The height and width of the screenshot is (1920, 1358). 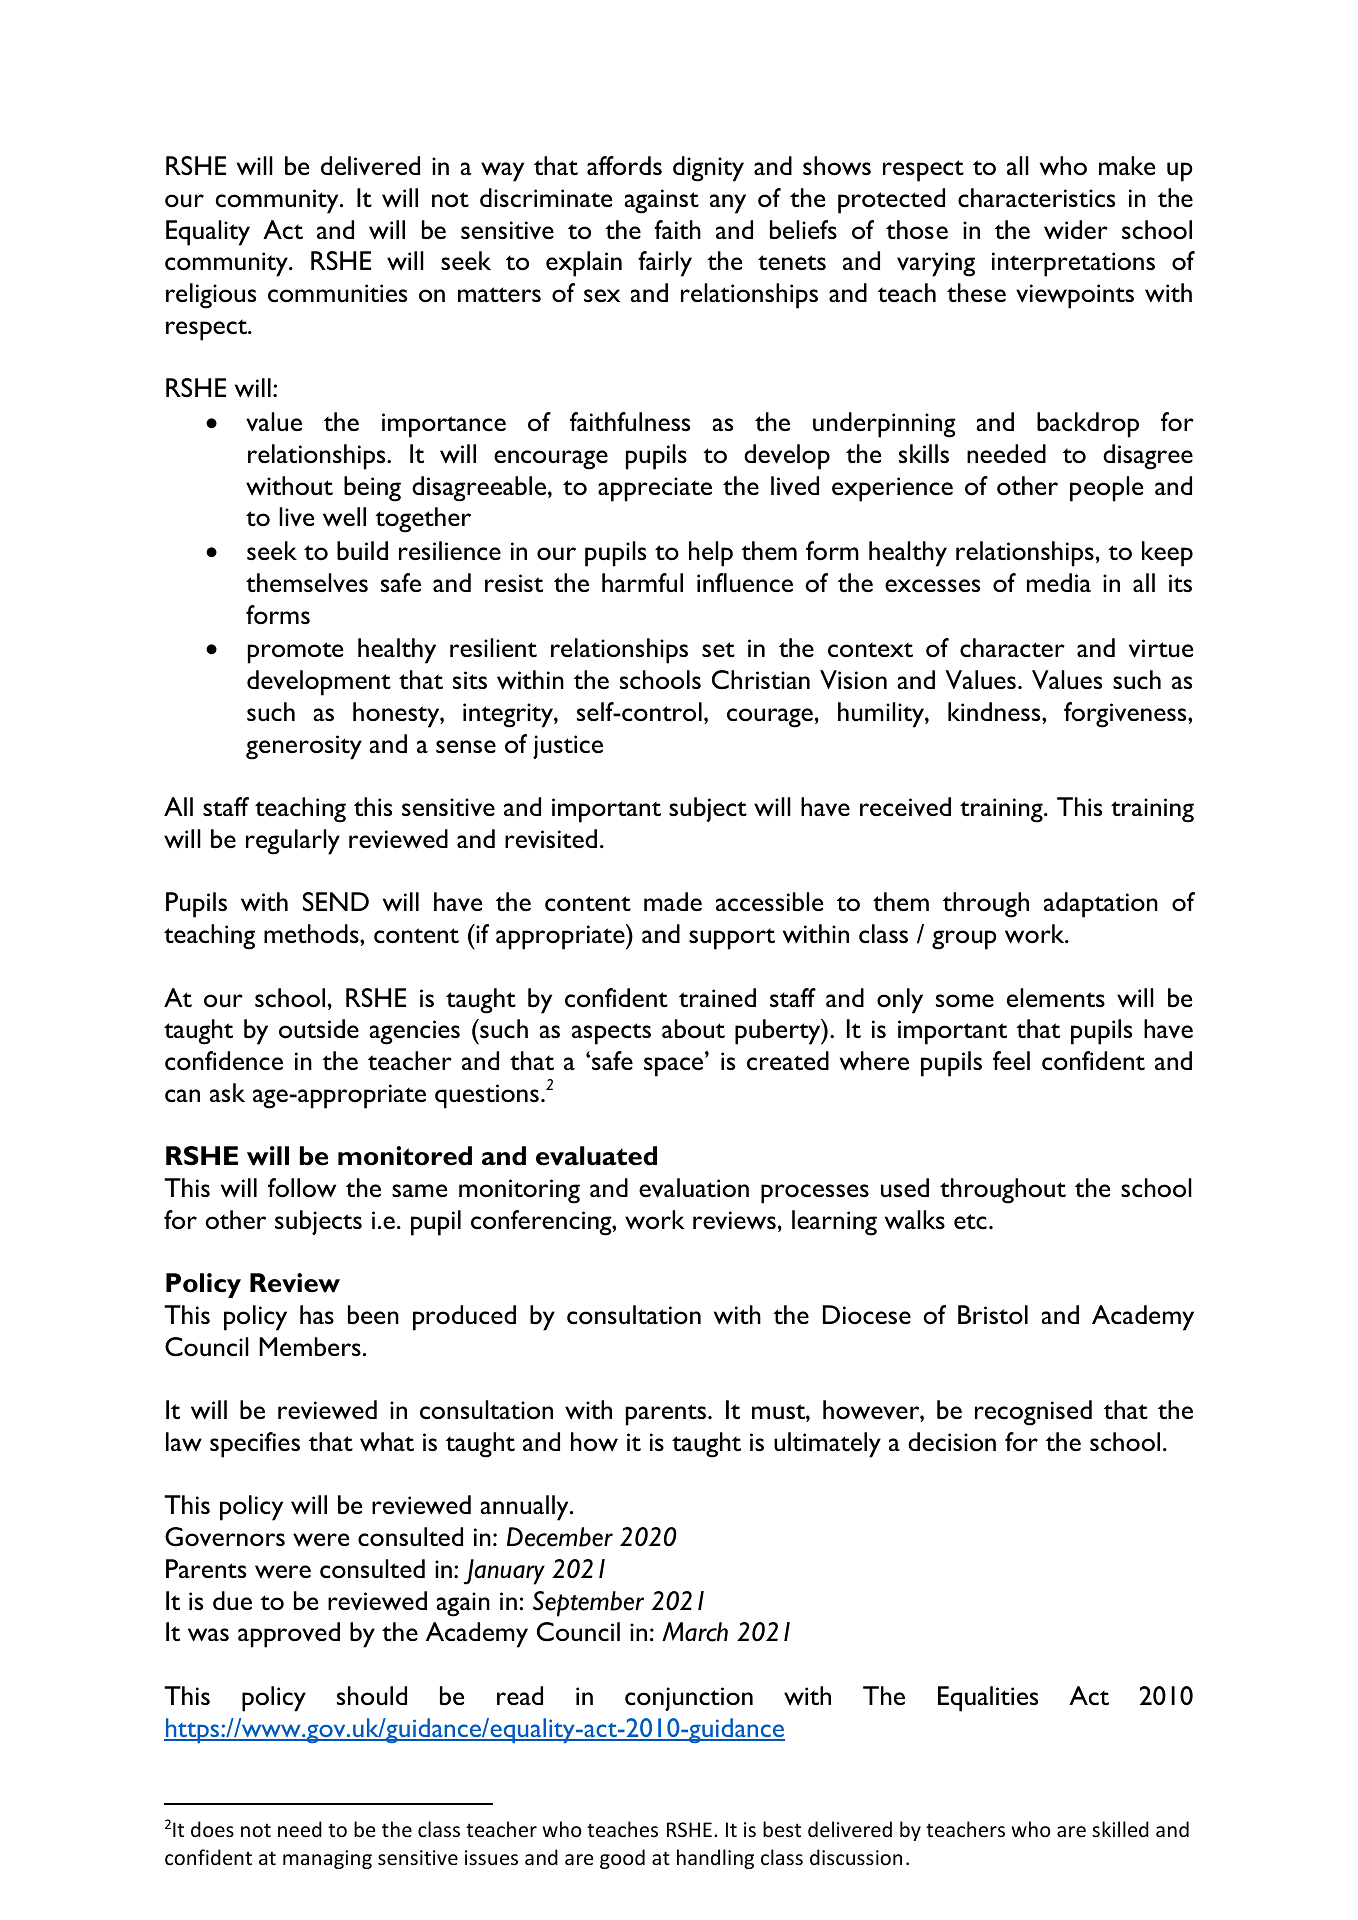 I want to click on elements, so click(x=1056, y=997).
